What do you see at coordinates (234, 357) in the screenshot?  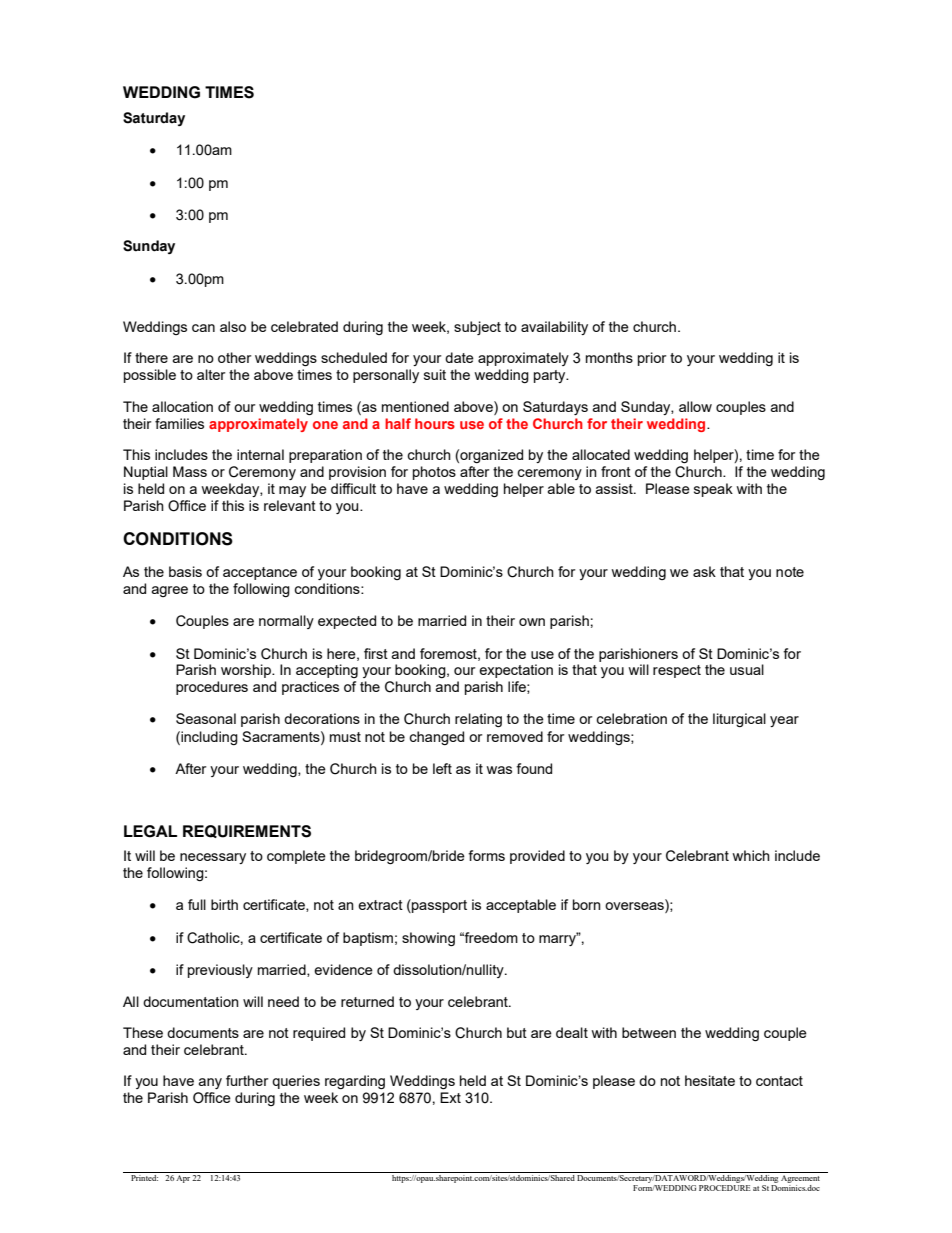 I see `other` at bounding box center [234, 357].
